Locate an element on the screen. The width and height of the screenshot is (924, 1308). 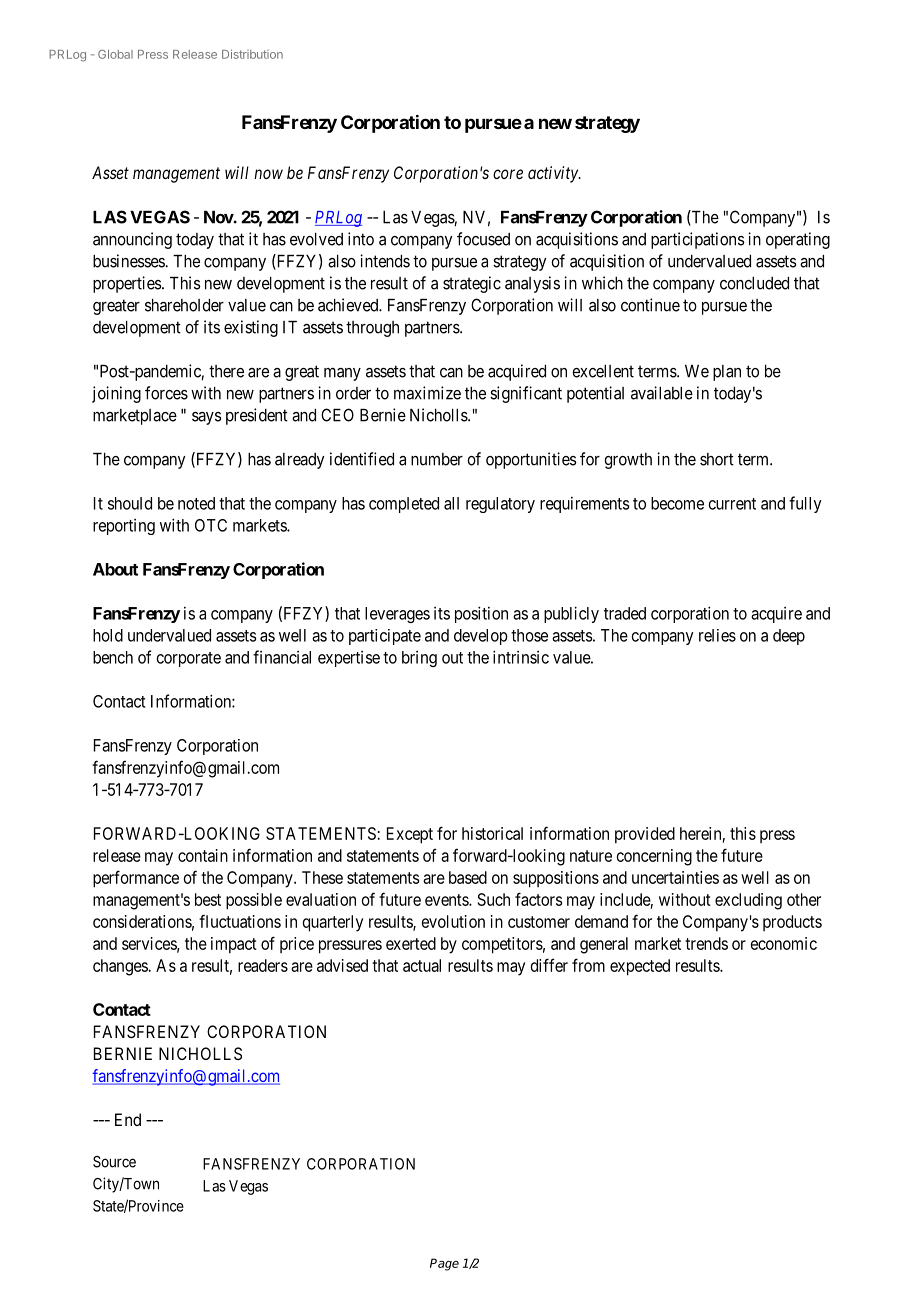
concluded is located at coordinates (754, 283).
